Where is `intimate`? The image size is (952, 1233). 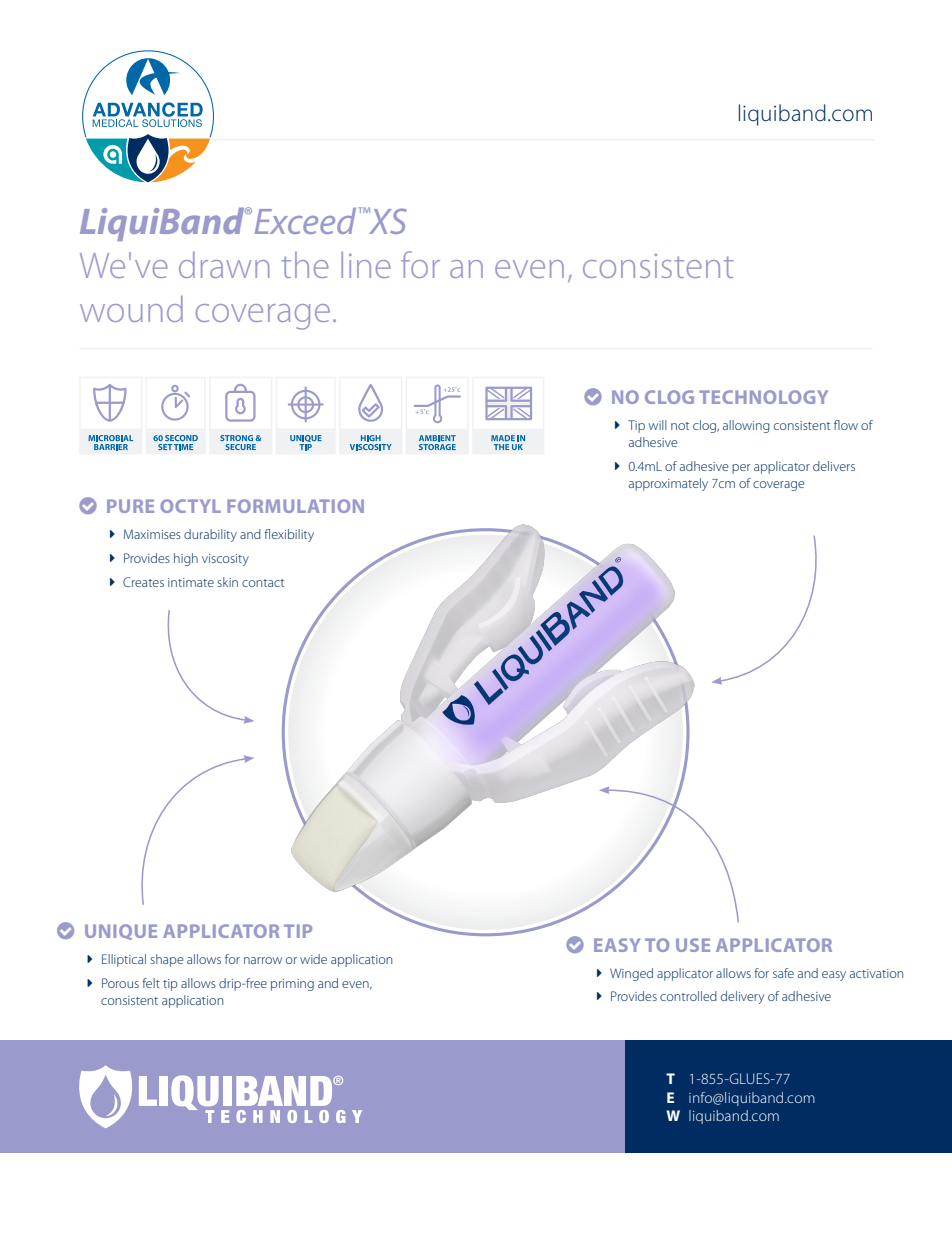
intimate is located at coordinates (191, 582).
